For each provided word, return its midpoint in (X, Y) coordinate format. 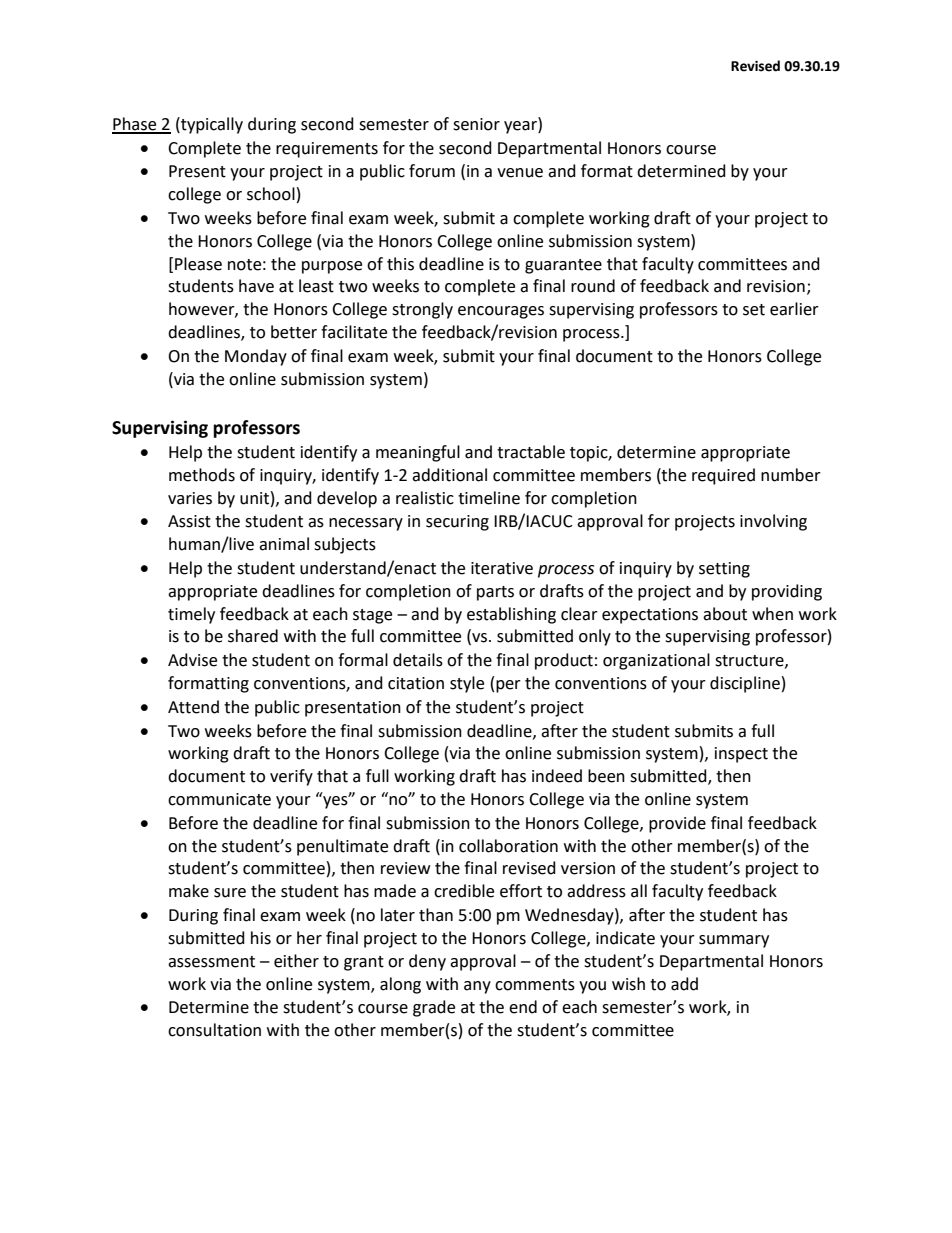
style (467, 684)
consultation (214, 1030)
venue (520, 173)
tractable (531, 452)
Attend (193, 707)
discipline (745, 684)
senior (476, 124)
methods (202, 475)
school (271, 194)
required (723, 476)
